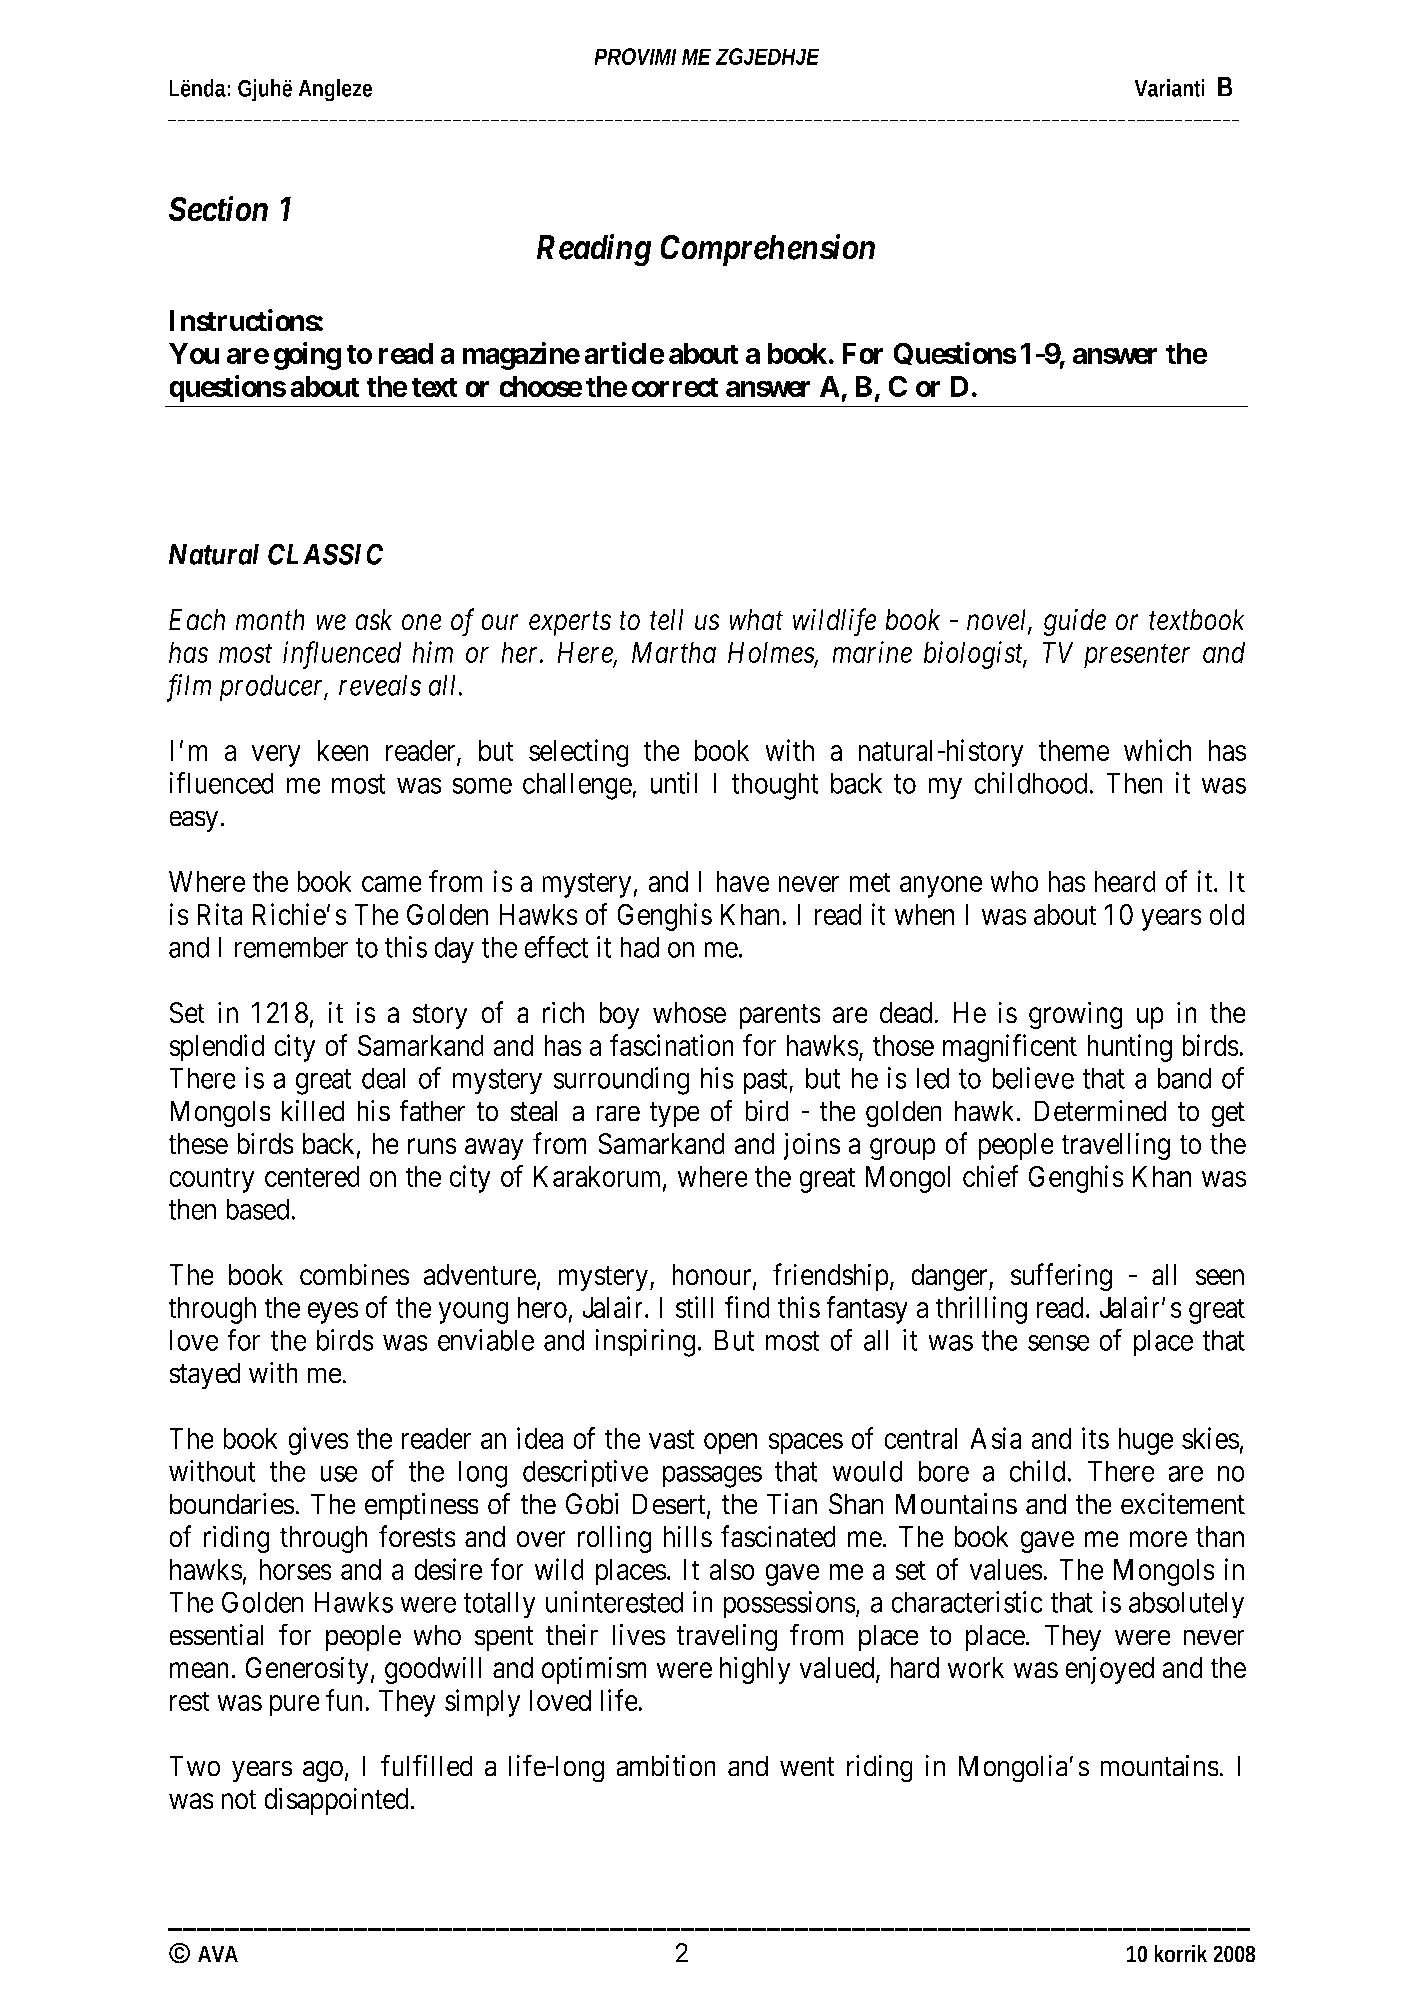 The image size is (1413, 1999). Describe the element at coordinates (1100, 1111) in the screenshot. I see `Determined` at that location.
